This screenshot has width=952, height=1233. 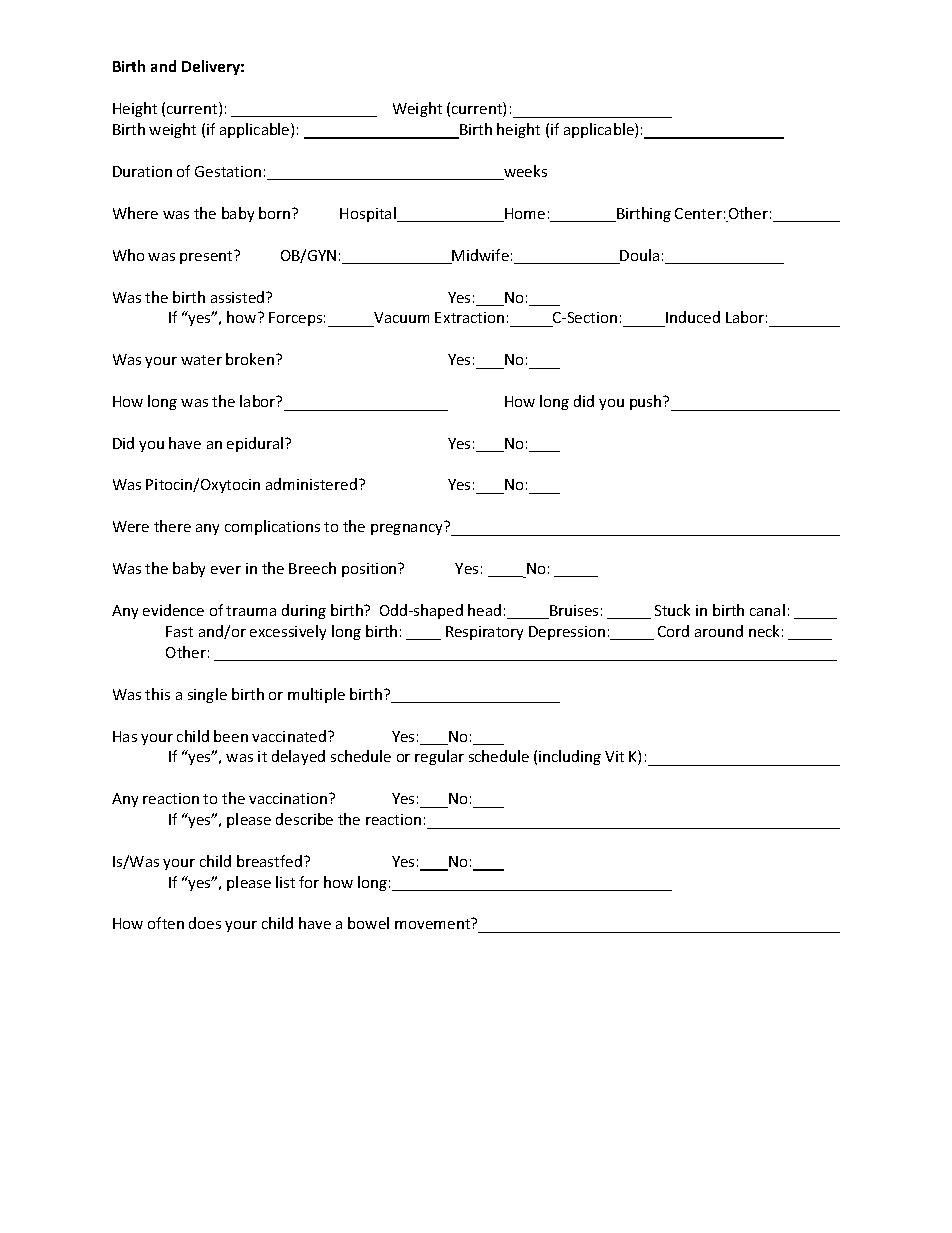 I want to click on pregnancy, so click(x=406, y=529).
